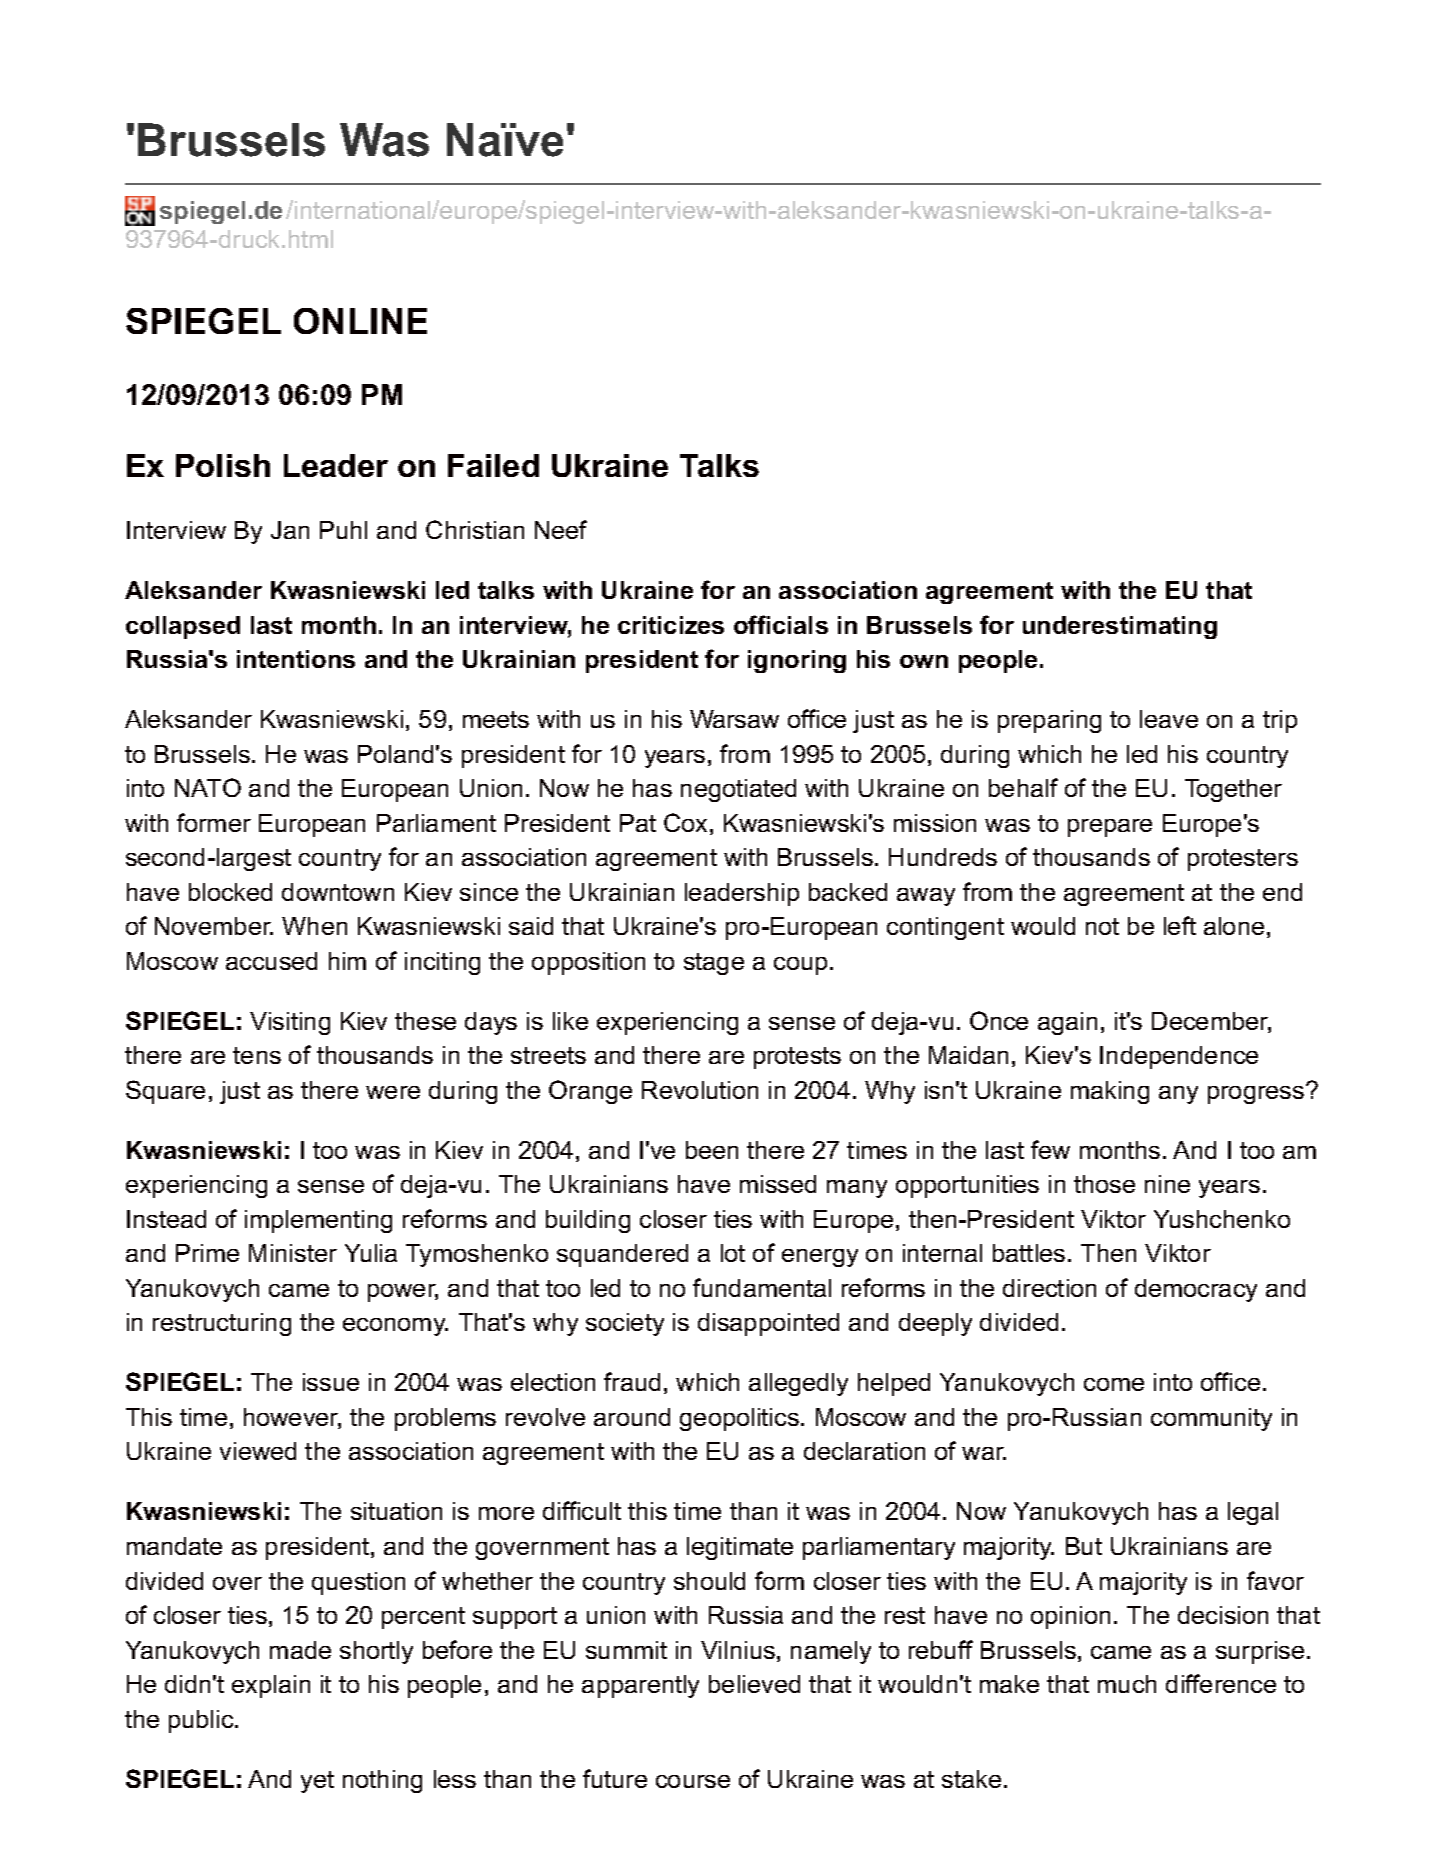 This screenshot has height=1873, width=1447. I want to click on democracy, so click(1196, 1290).
